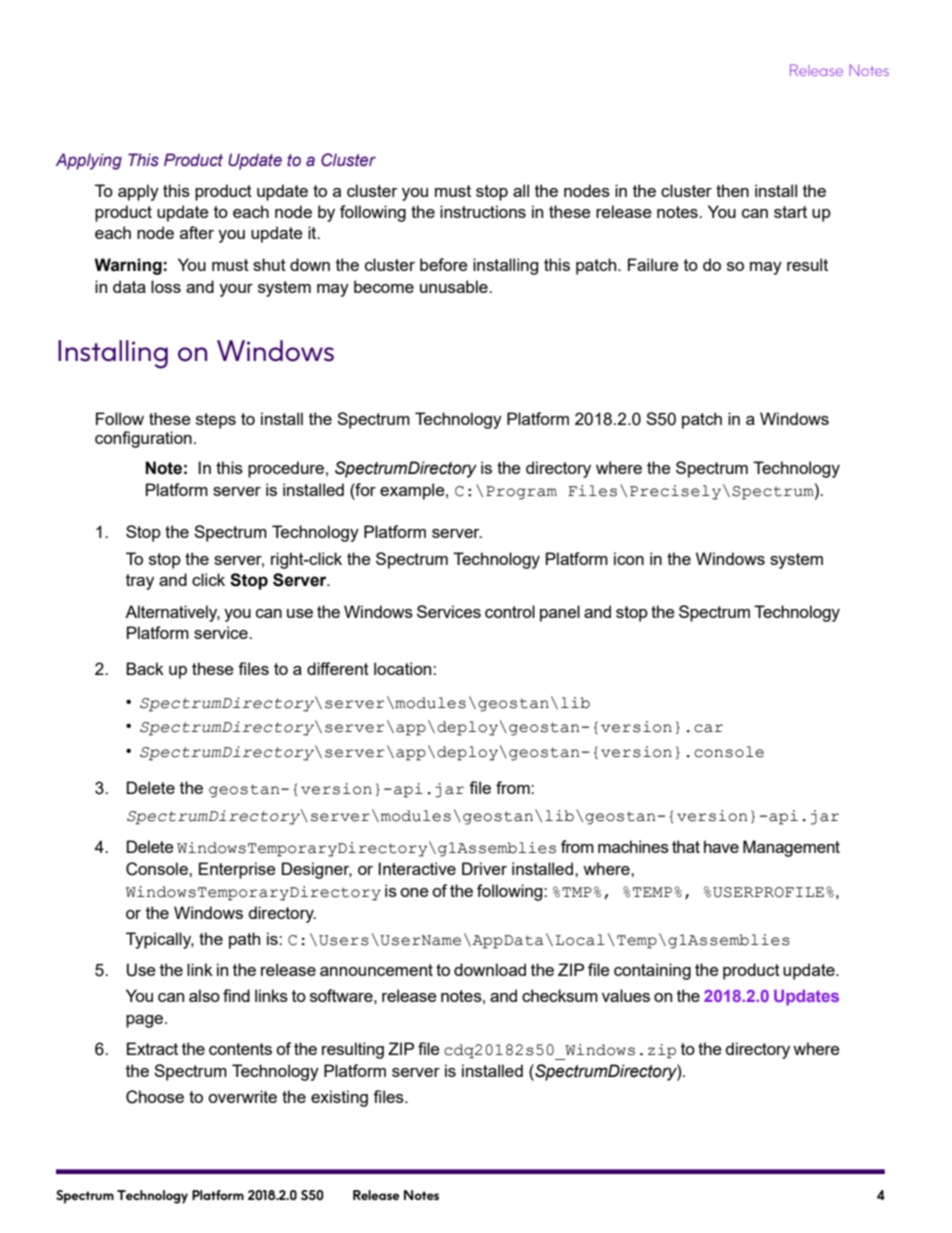  What do you see at coordinates (197, 232) in the screenshot?
I see `after` at bounding box center [197, 232].
